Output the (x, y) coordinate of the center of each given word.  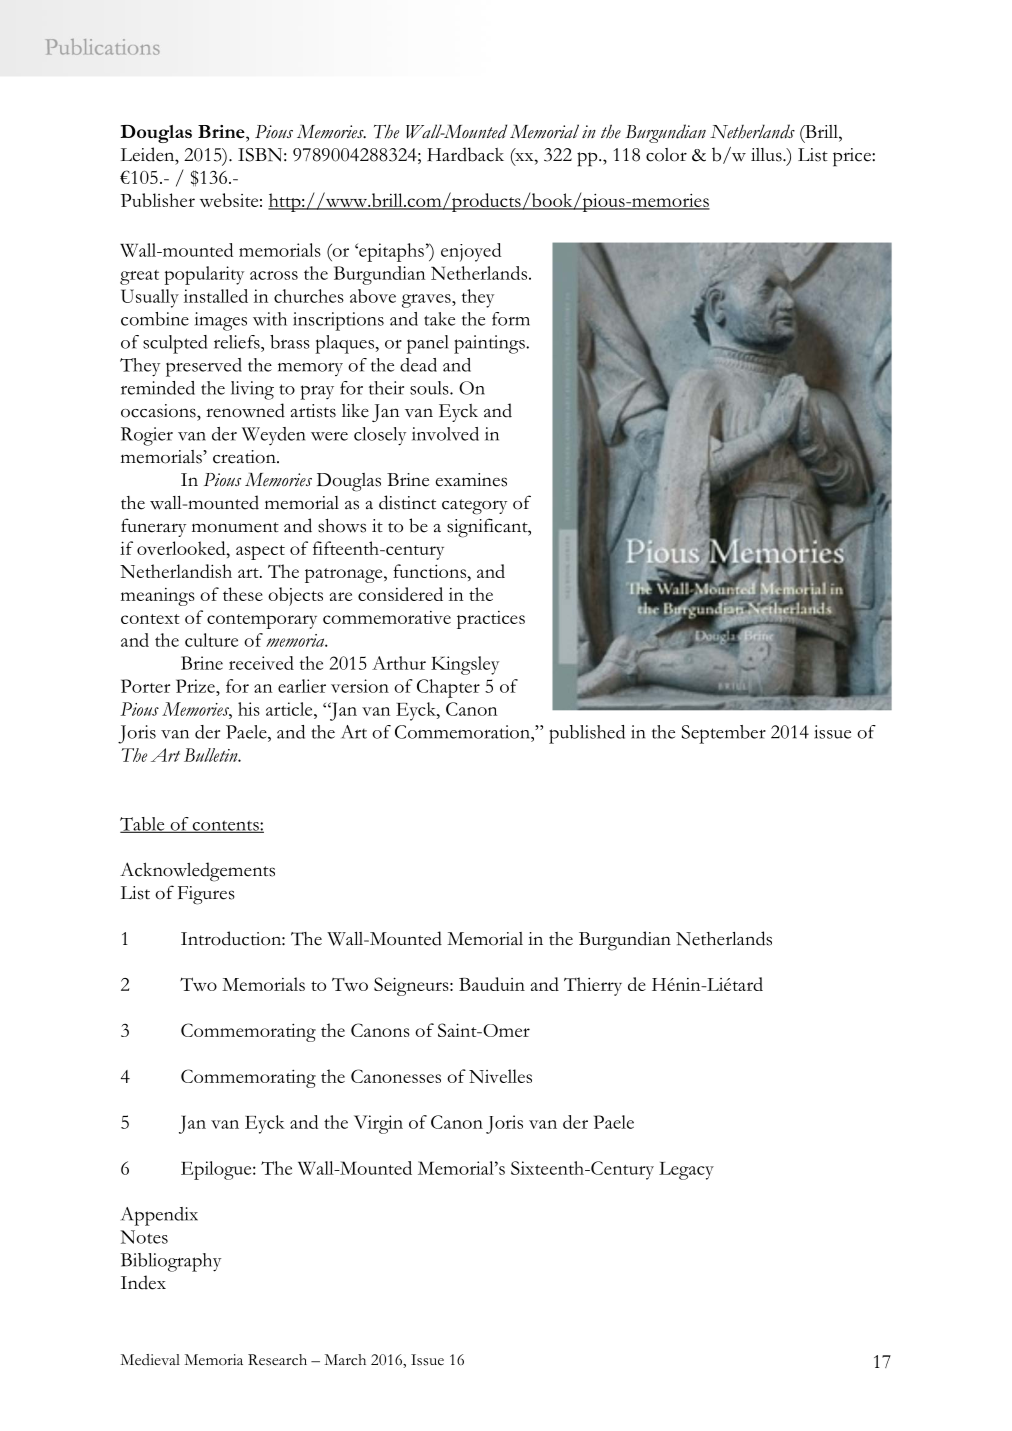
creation (245, 457)
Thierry (593, 986)
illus (767, 155)
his (249, 709)
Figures (206, 895)
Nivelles (500, 1076)
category (474, 507)
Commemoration (463, 732)
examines (471, 480)
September (724, 734)
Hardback (465, 154)
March (345, 1360)
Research (277, 1360)
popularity (204, 275)
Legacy (686, 1171)
